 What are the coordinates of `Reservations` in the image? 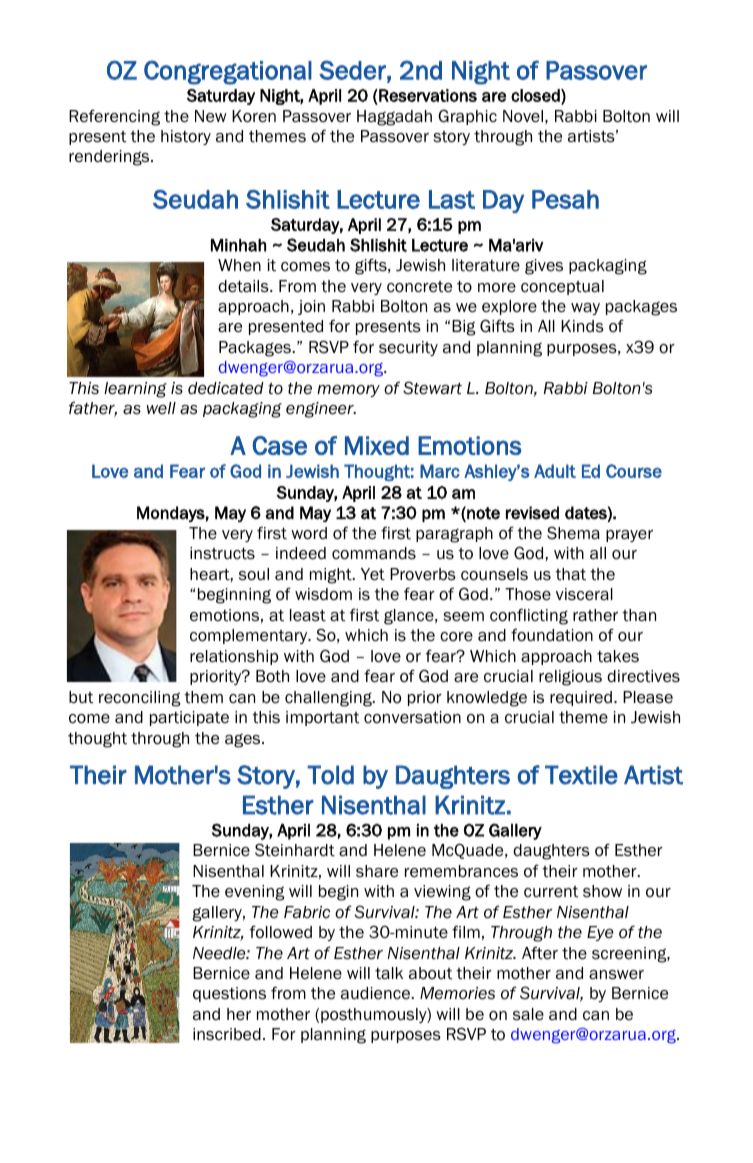 It's located at (427, 95).
